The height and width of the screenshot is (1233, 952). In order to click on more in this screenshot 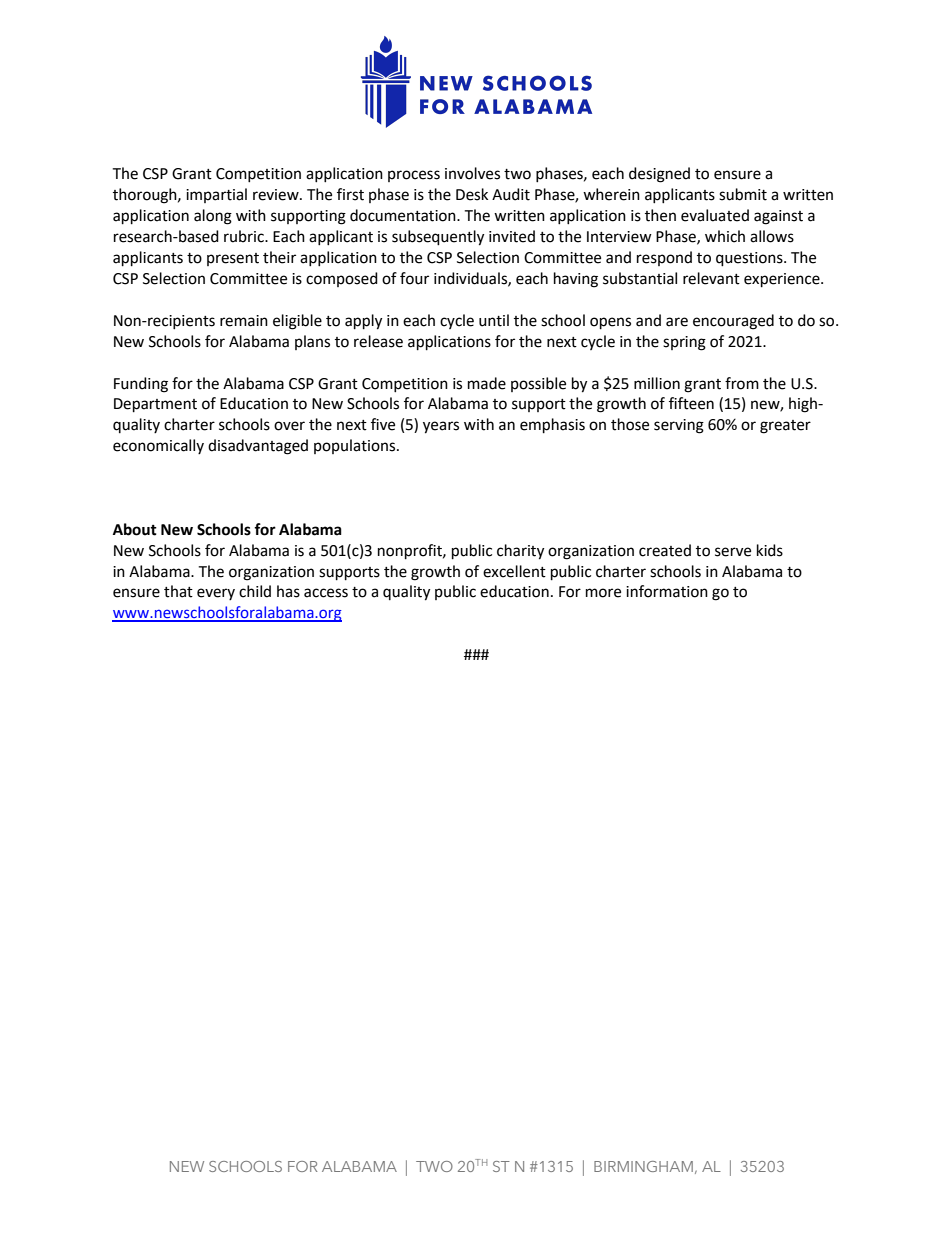, I will do `click(603, 593)`.
